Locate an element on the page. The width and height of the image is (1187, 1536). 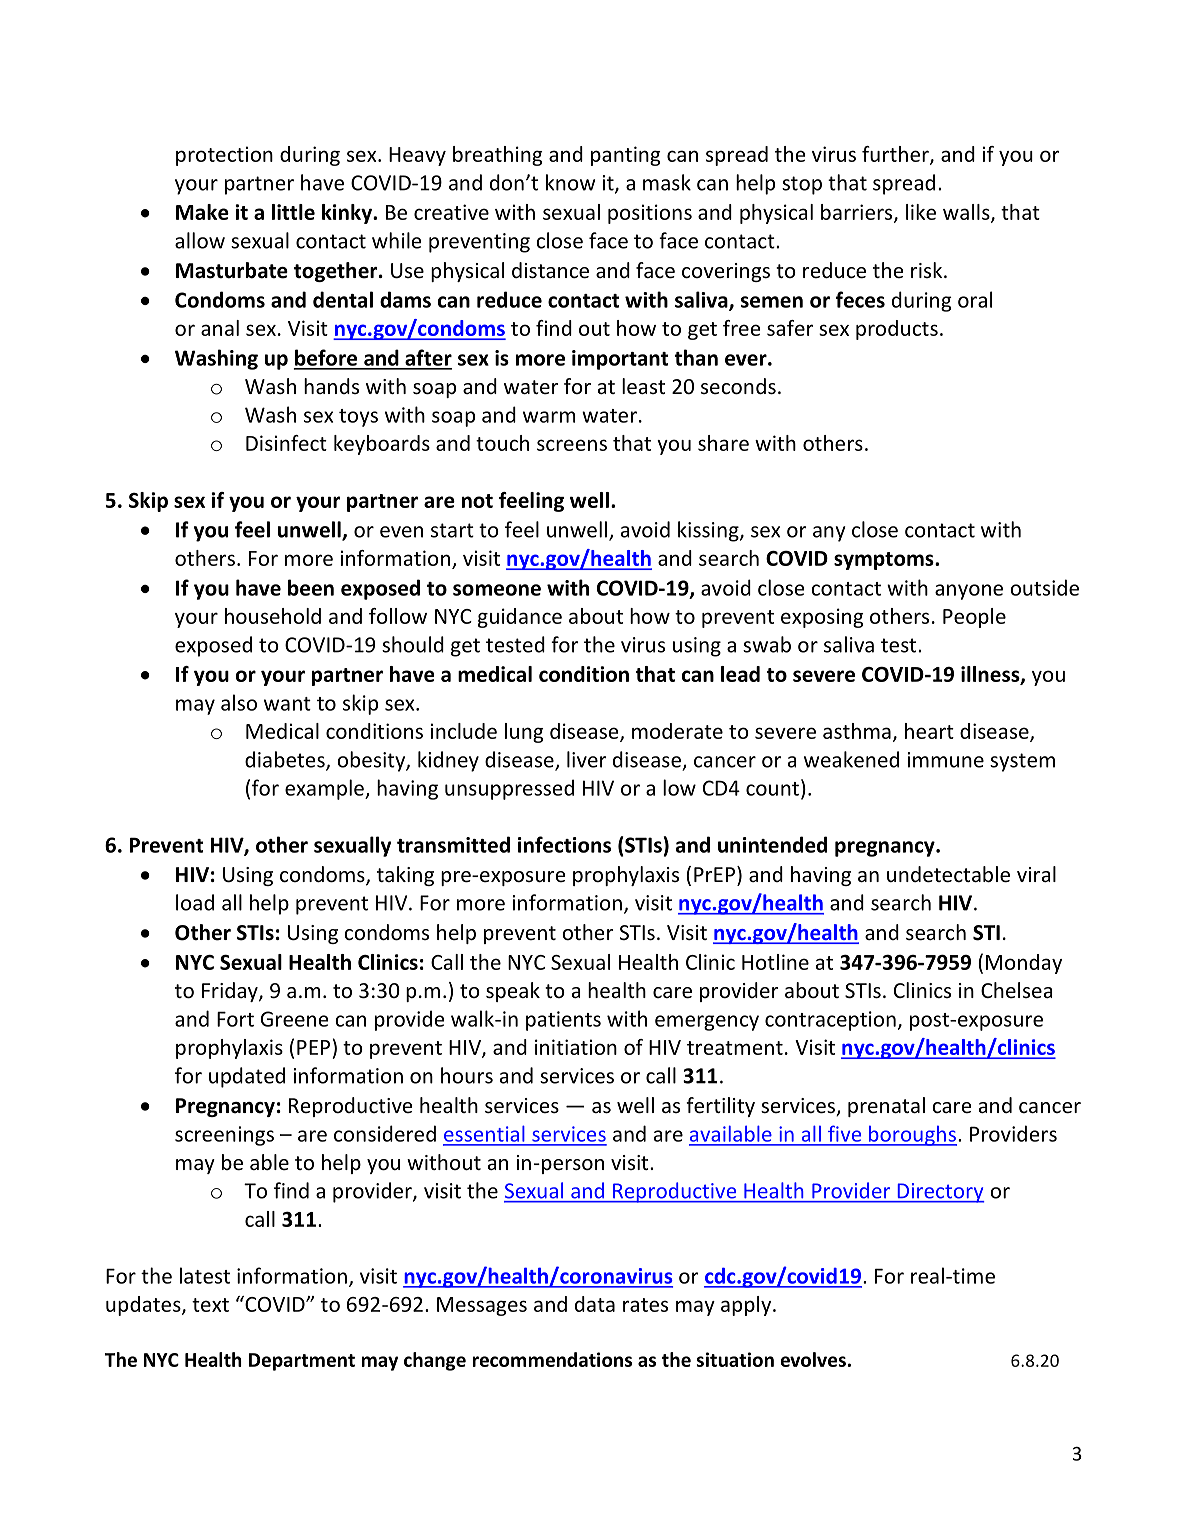
immune is located at coordinates (945, 760).
